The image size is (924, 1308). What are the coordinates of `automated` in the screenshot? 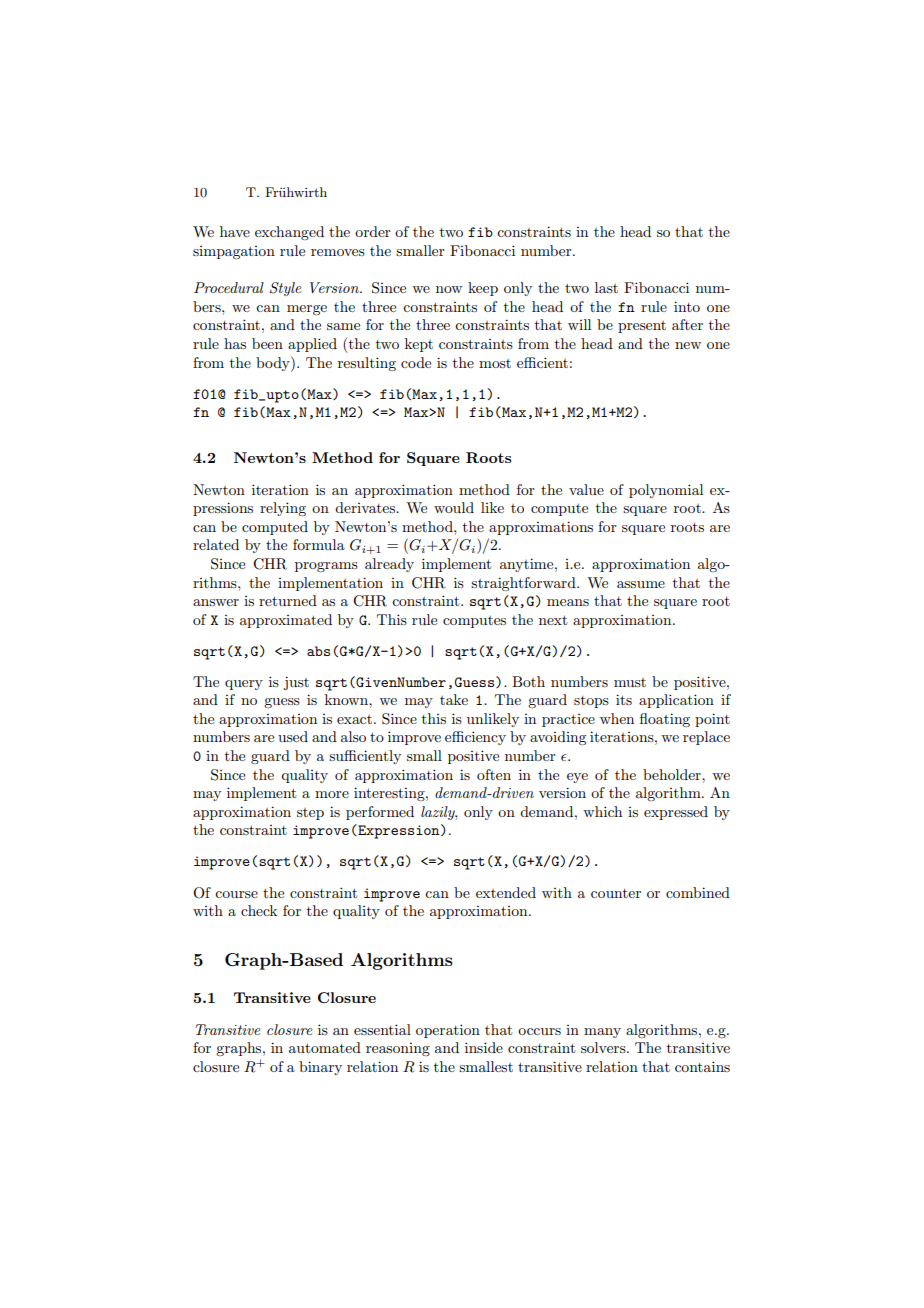 It's located at (325, 1047).
